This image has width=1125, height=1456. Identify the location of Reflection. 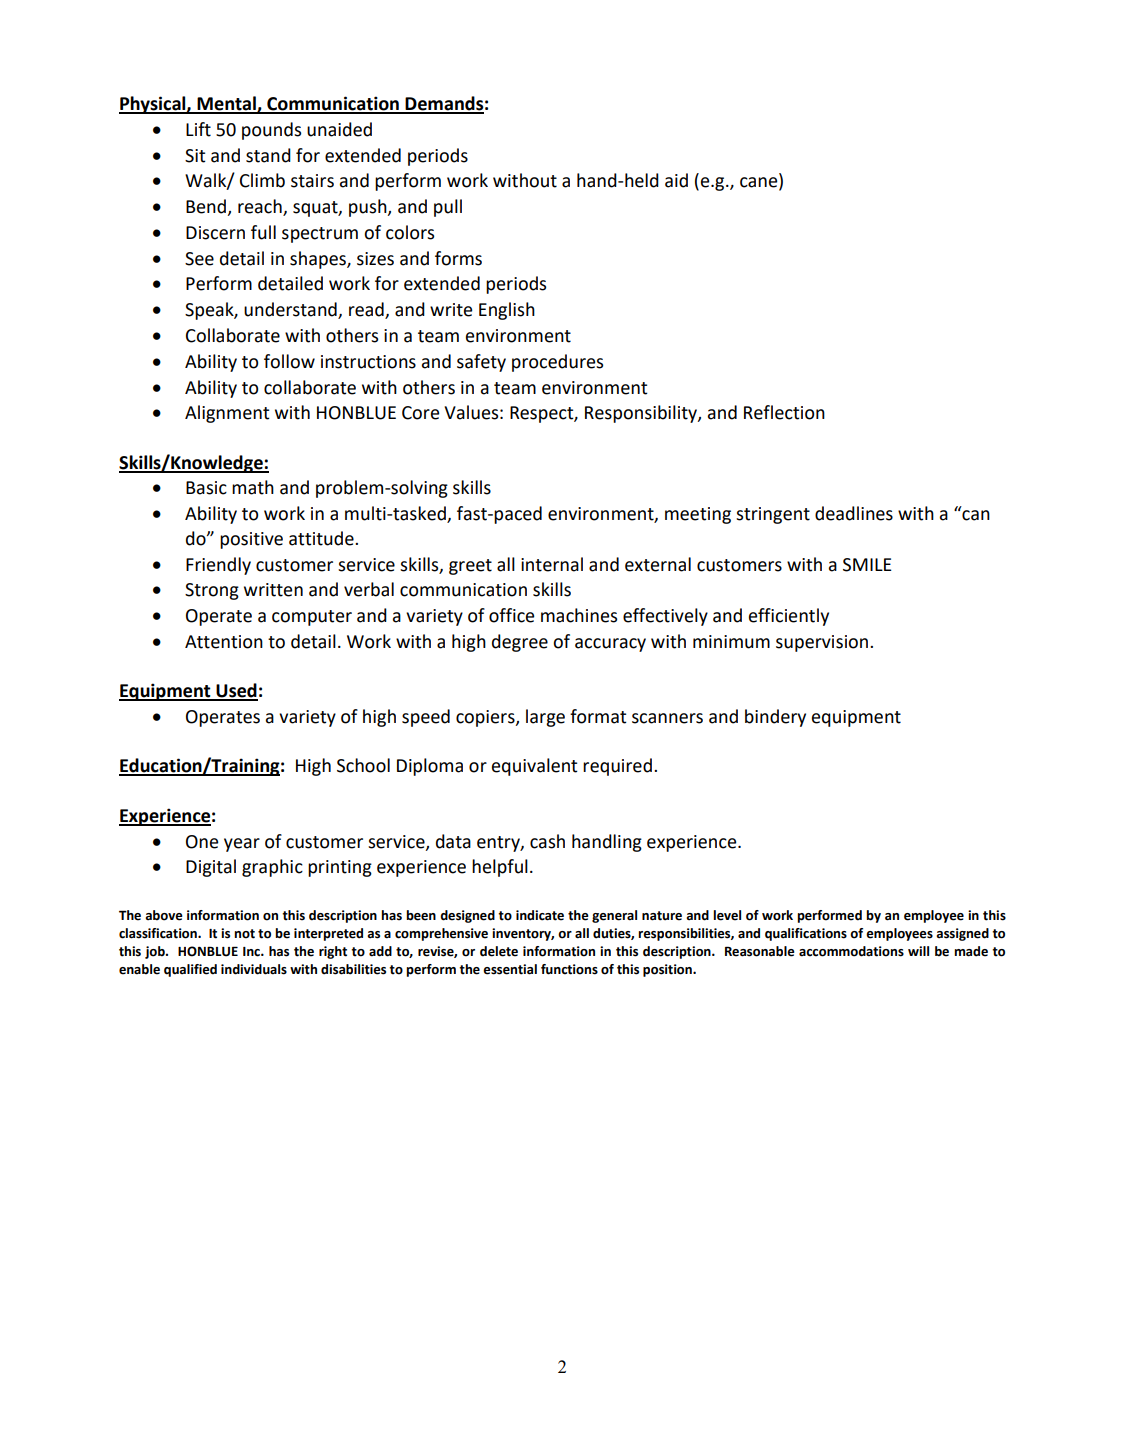
(784, 412).
